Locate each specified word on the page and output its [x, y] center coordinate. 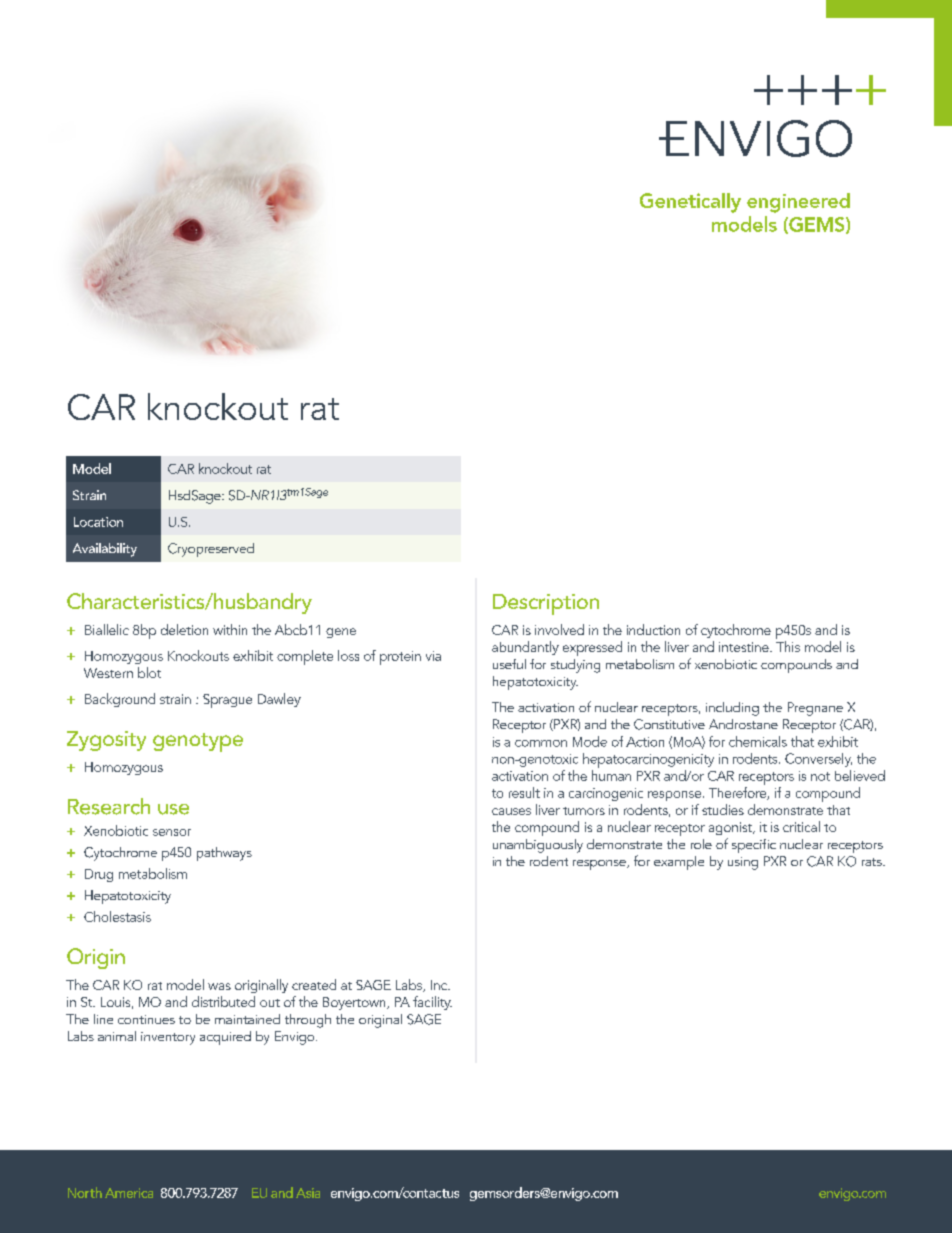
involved [559, 629]
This [788, 646]
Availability [105, 550]
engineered [798, 203]
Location [98, 522]
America [129, 1193]
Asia [308, 1193]
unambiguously [538, 846]
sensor [172, 832]
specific [754, 846]
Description [546, 604]
